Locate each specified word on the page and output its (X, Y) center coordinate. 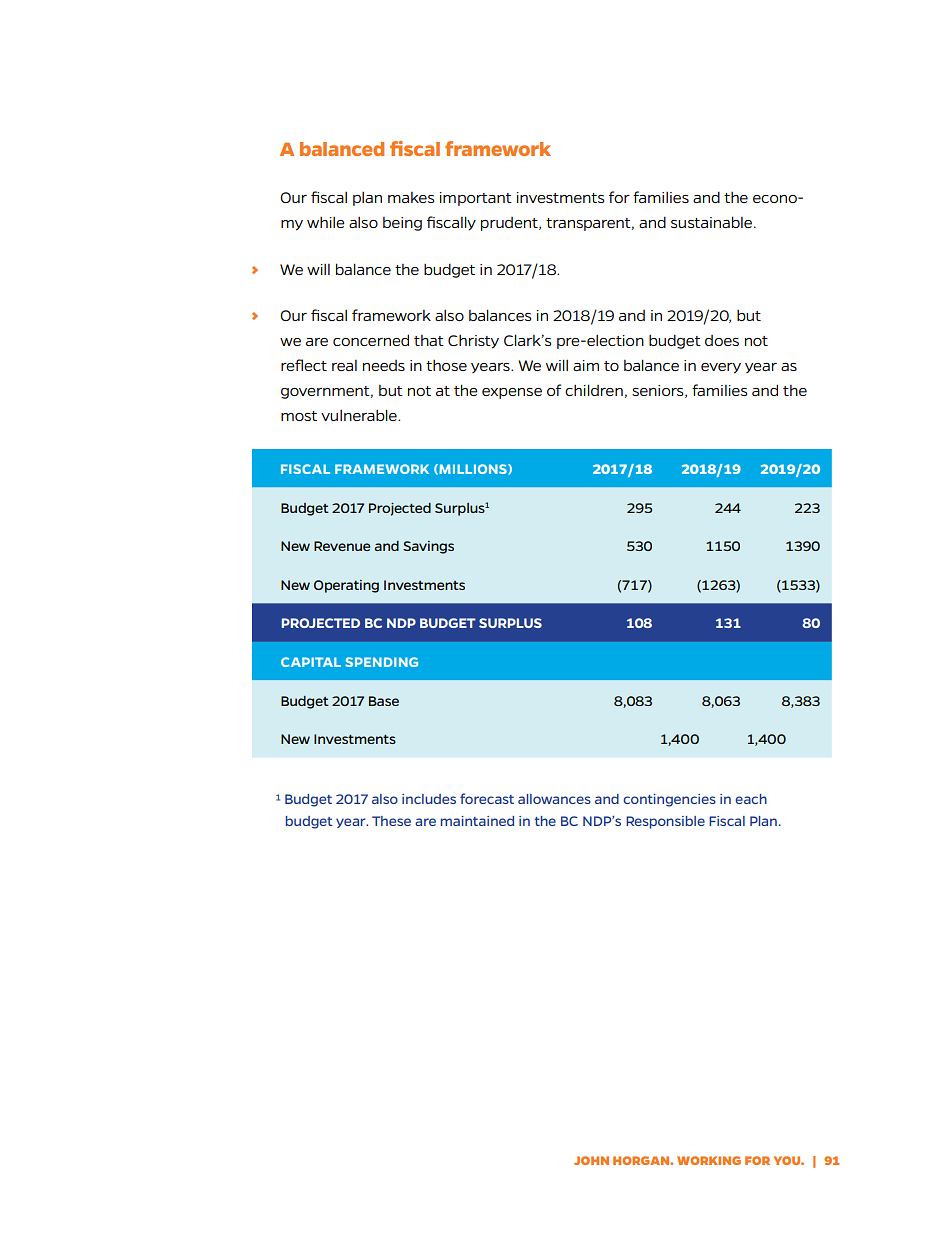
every (721, 368)
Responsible (665, 822)
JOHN (591, 1160)
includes (429, 799)
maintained (477, 821)
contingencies (669, 800)
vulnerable (360, 415)
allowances (554, 799)
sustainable (711, 222)
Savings (428, 547)
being (402, 224)
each (751, 799)
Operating (346, 586)
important (476, 199)
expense (512, 393)
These (391, 821)
